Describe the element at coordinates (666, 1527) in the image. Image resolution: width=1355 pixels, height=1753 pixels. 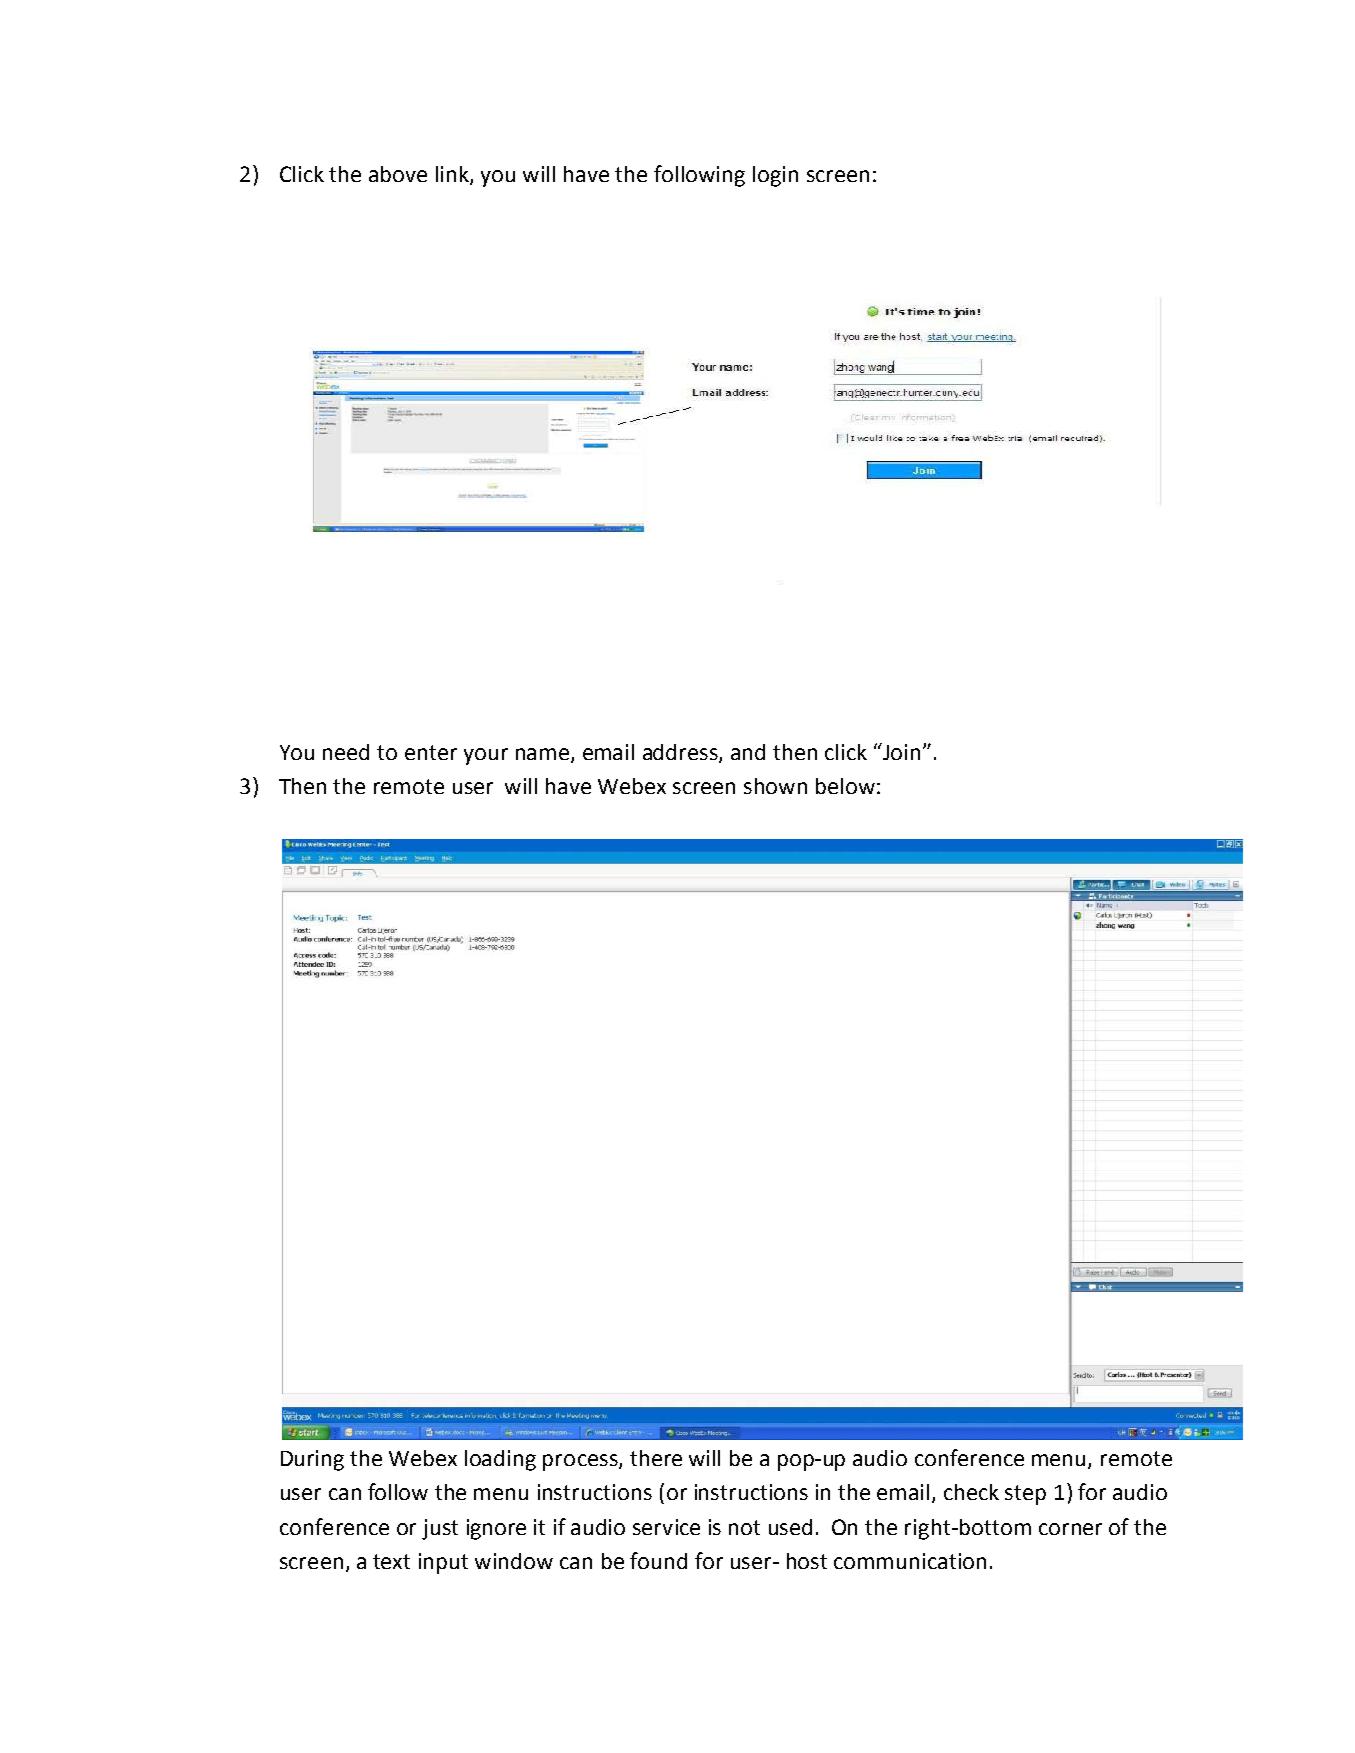
I see `service` at that location.
